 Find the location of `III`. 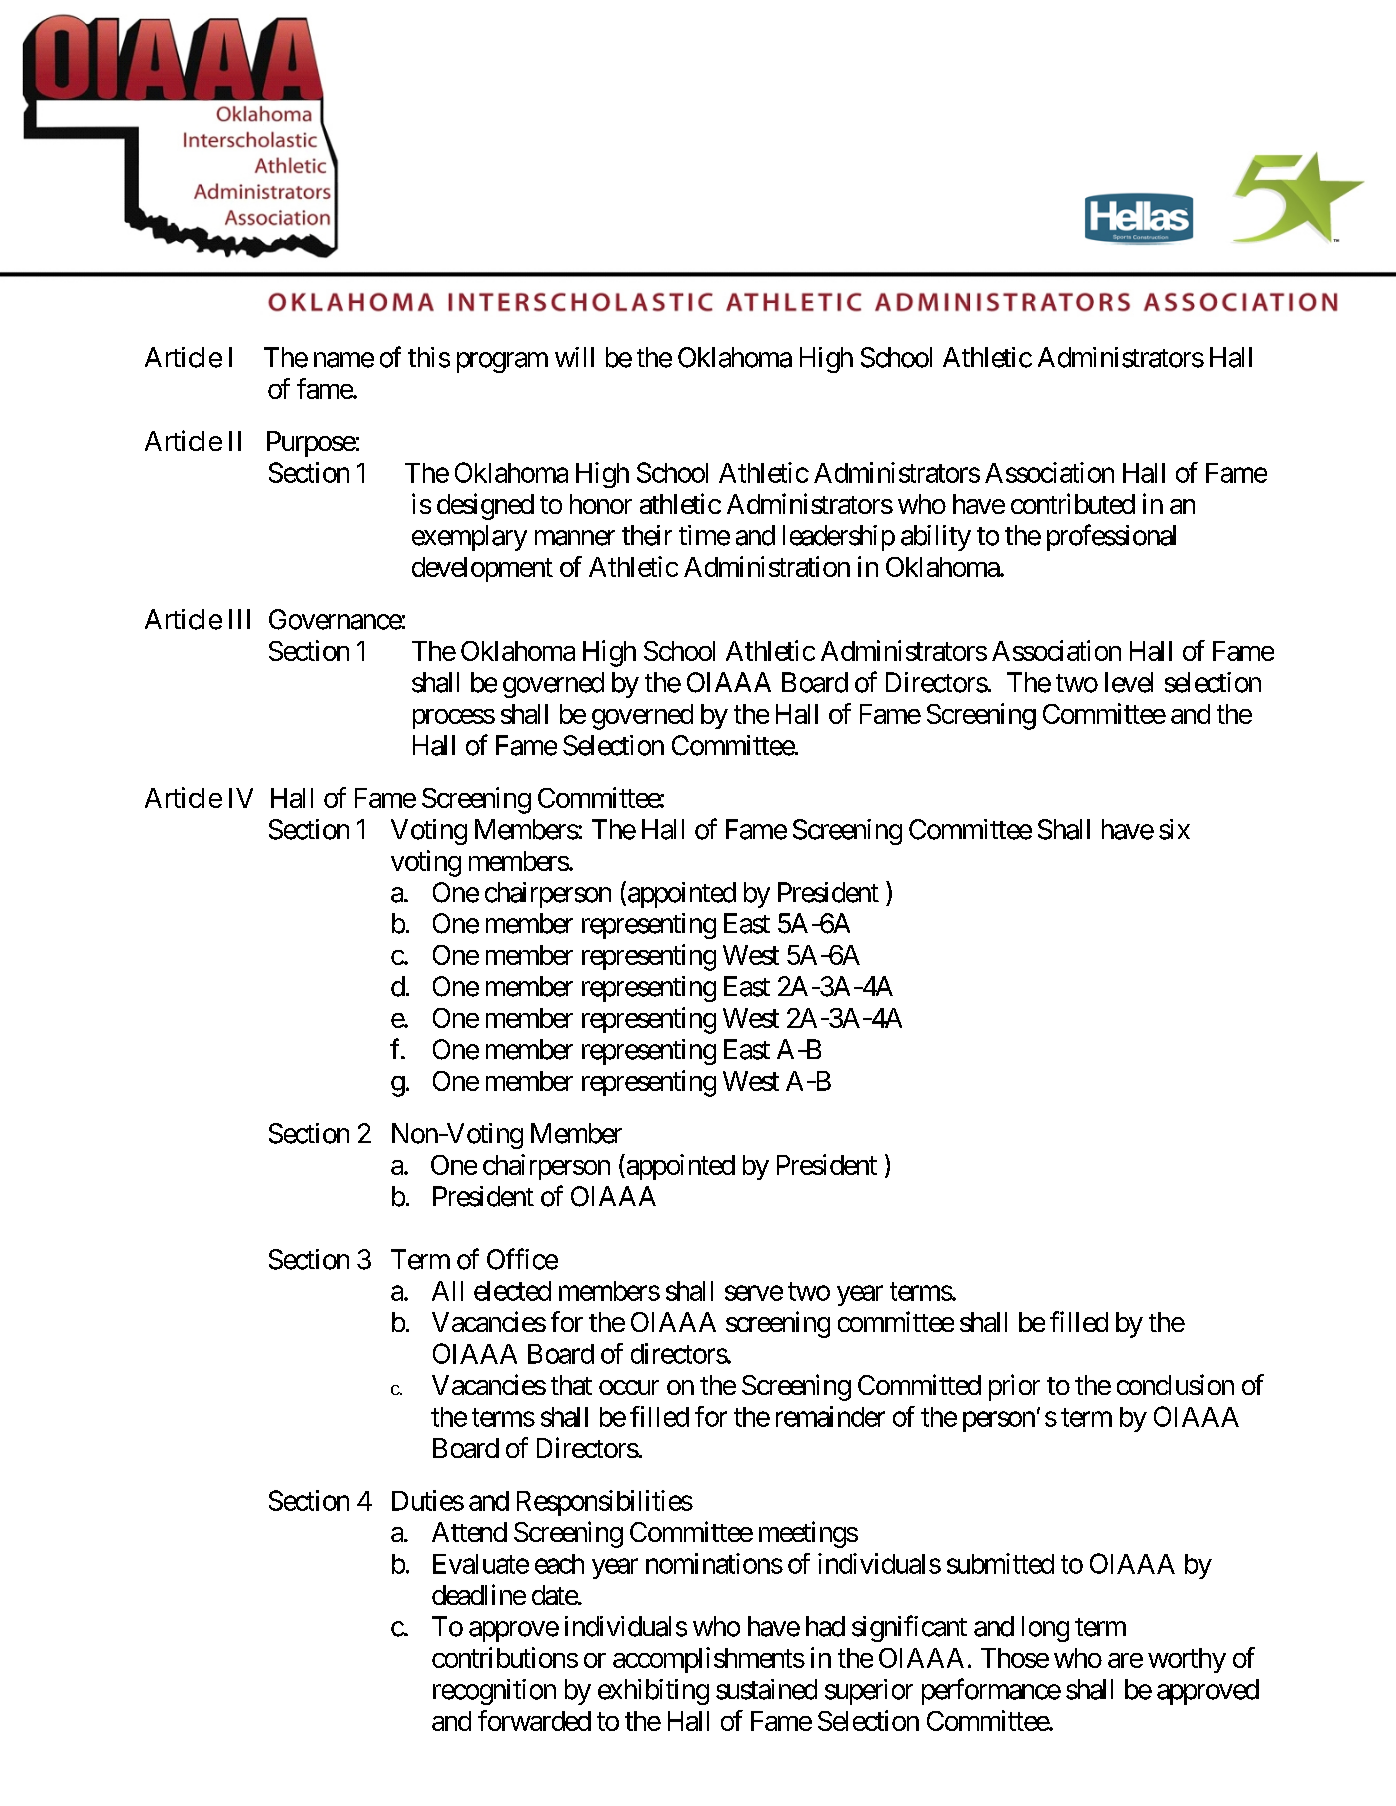

III is located at coordinates (239, 619).
